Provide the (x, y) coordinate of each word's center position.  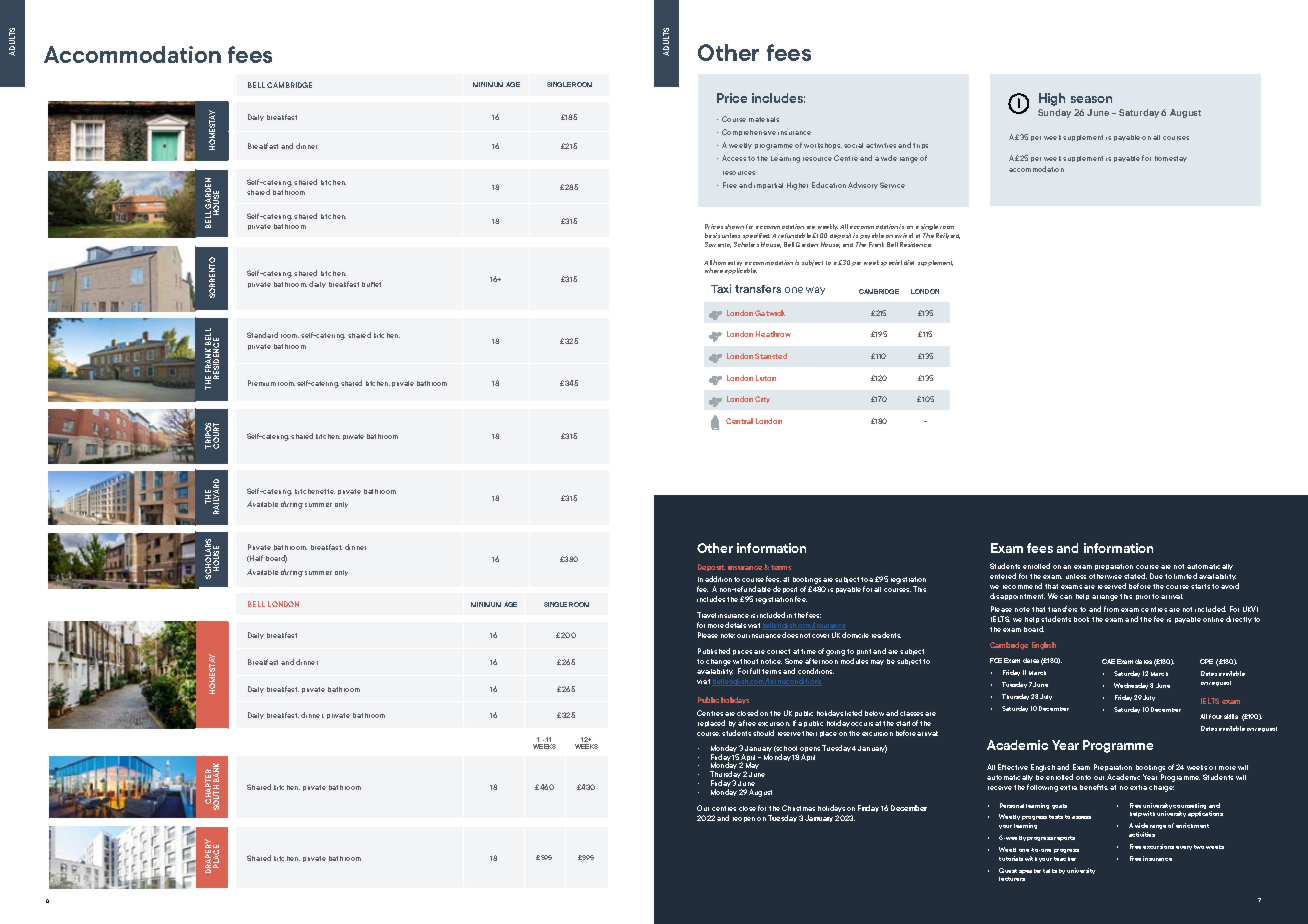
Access (734, 158)
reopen (744, 819)
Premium (262, 383)
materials (764, 119)
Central (739, 421)
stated (1135, 576)
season (1091, 99)
